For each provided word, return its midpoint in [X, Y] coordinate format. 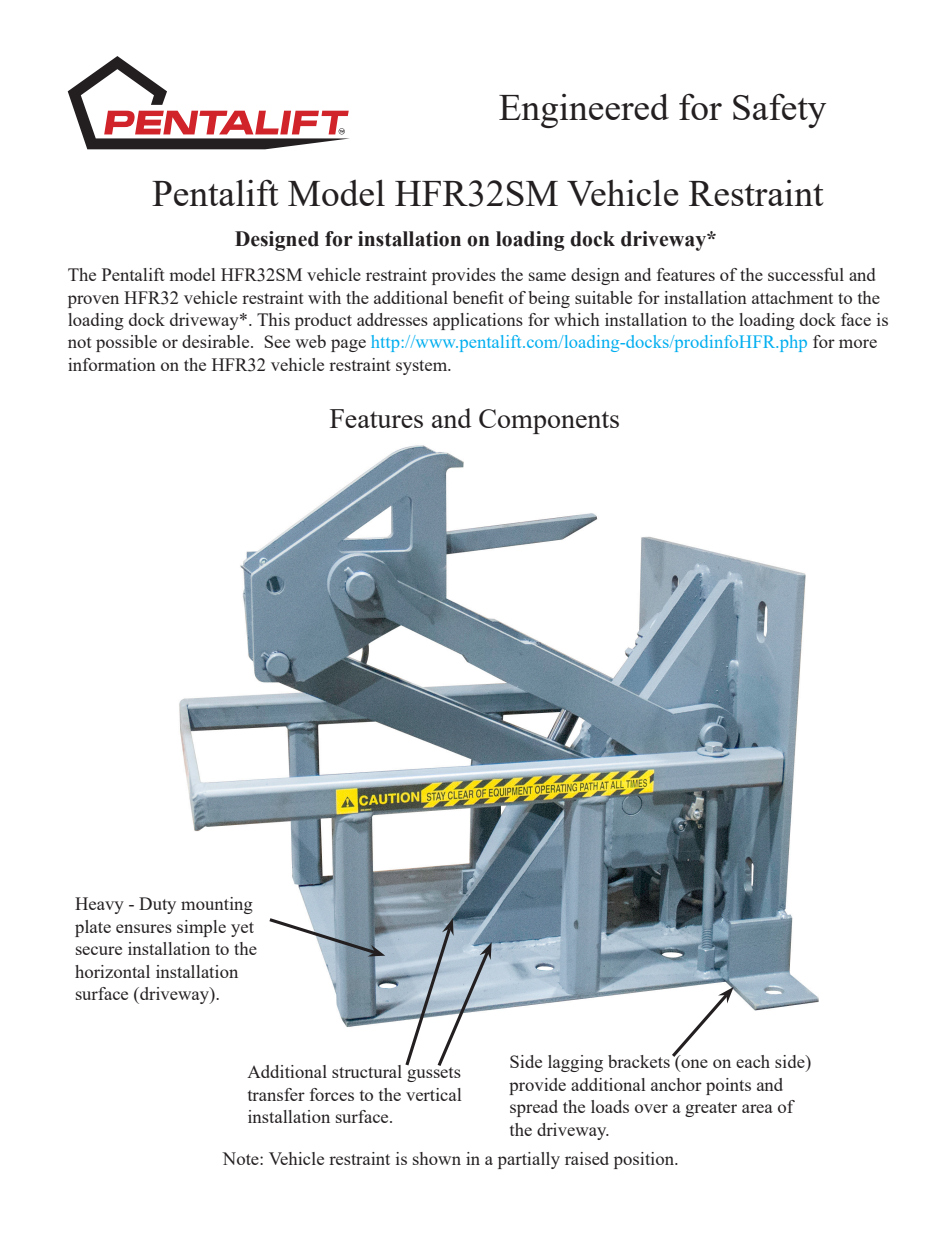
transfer [276, 1094]
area [757, 1108]
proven [93, 301]
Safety [779, 110]
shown [437, 1158]
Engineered [584, 110]
